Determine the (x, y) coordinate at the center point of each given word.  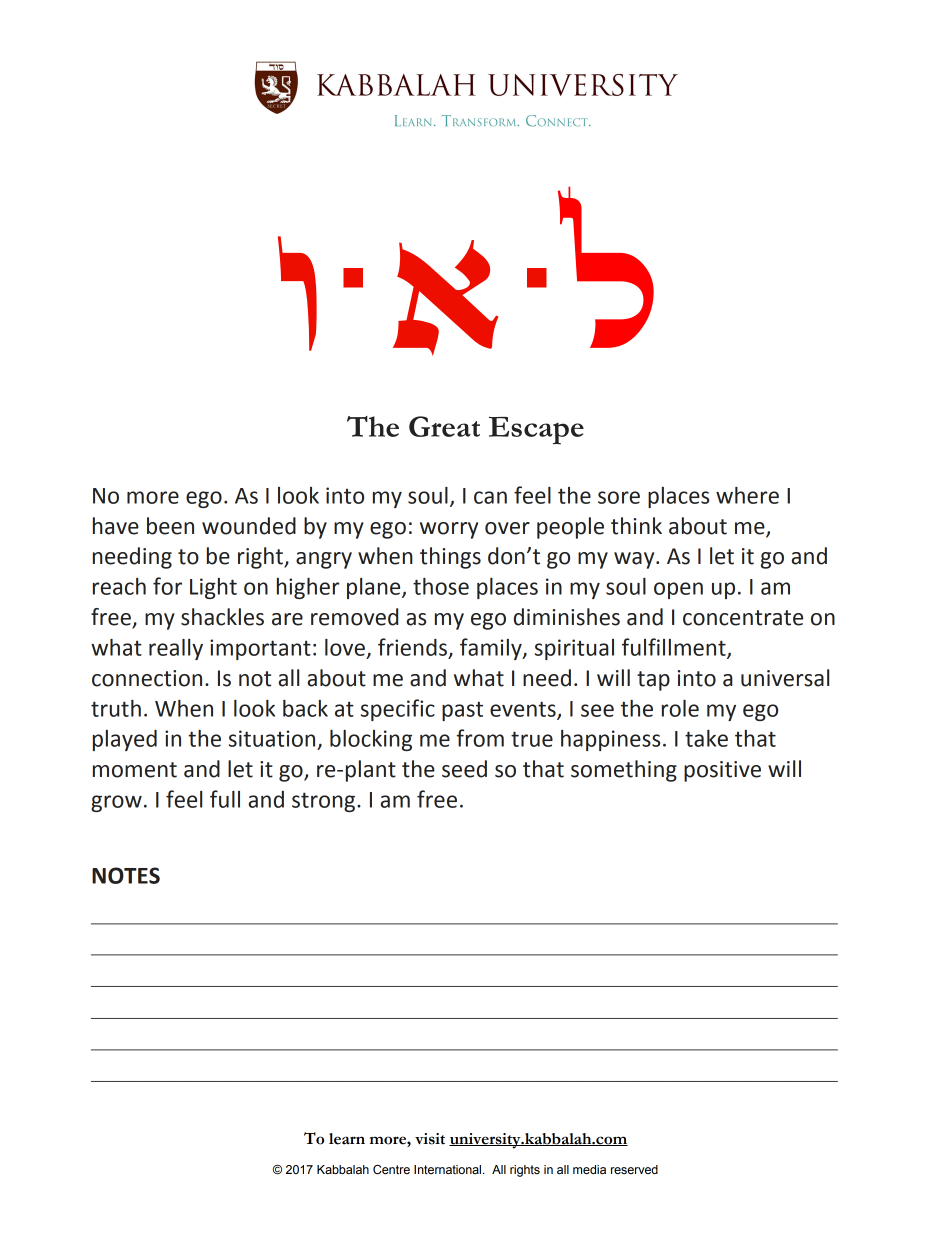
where (747, 495)
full (225, 799)
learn (347, 1139)
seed (464, 769)
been (170, 526)
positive (722, 771)
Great (444, 426)
